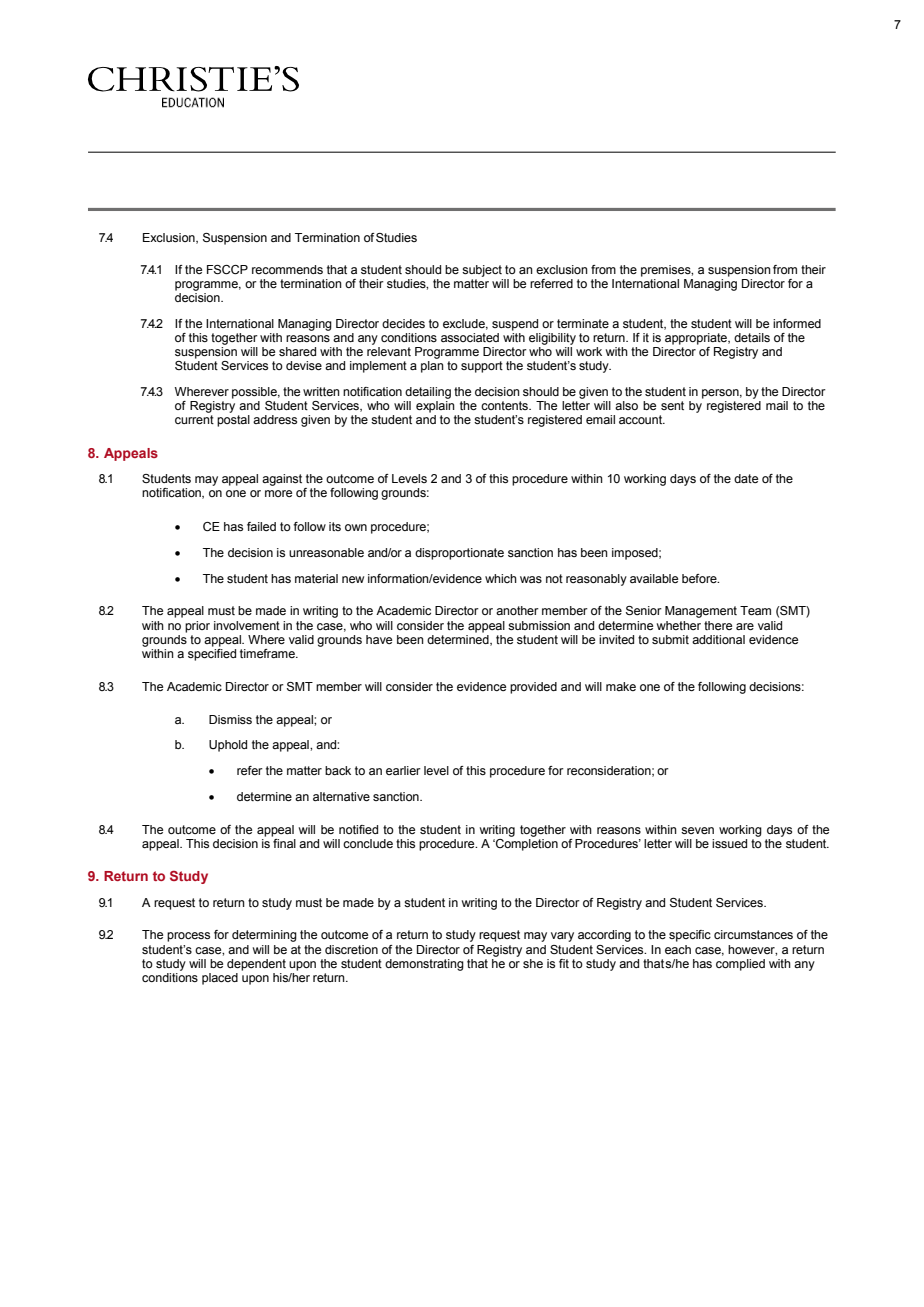 The image size is (924, 1307). What do you see at coordinates (740, 965) in the document?
I see `complied` at bounding box center [740, 965].
